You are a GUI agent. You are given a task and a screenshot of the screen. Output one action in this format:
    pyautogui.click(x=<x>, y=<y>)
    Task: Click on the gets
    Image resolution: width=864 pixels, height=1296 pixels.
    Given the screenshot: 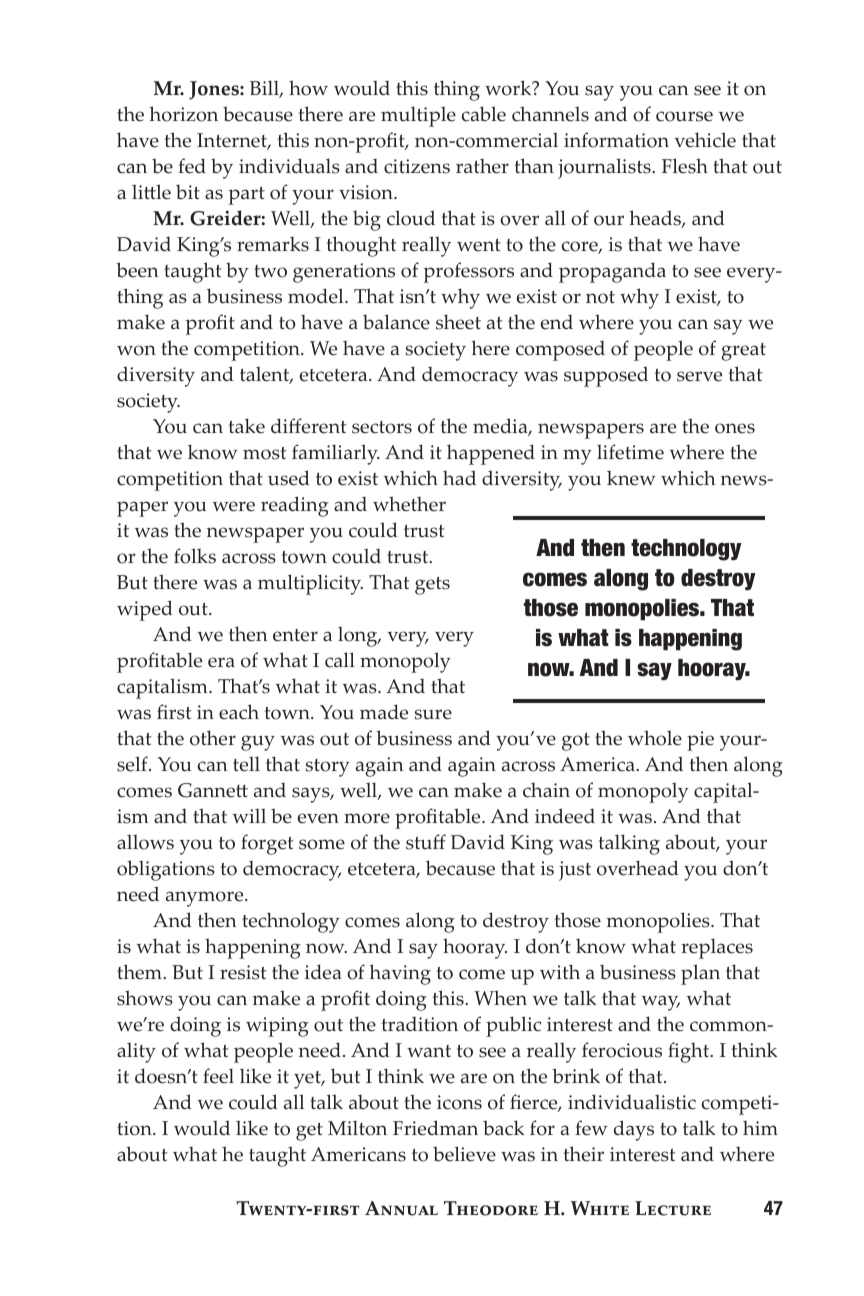 What is the action you would take?
    pyautogui.click(x=432, y=586)
